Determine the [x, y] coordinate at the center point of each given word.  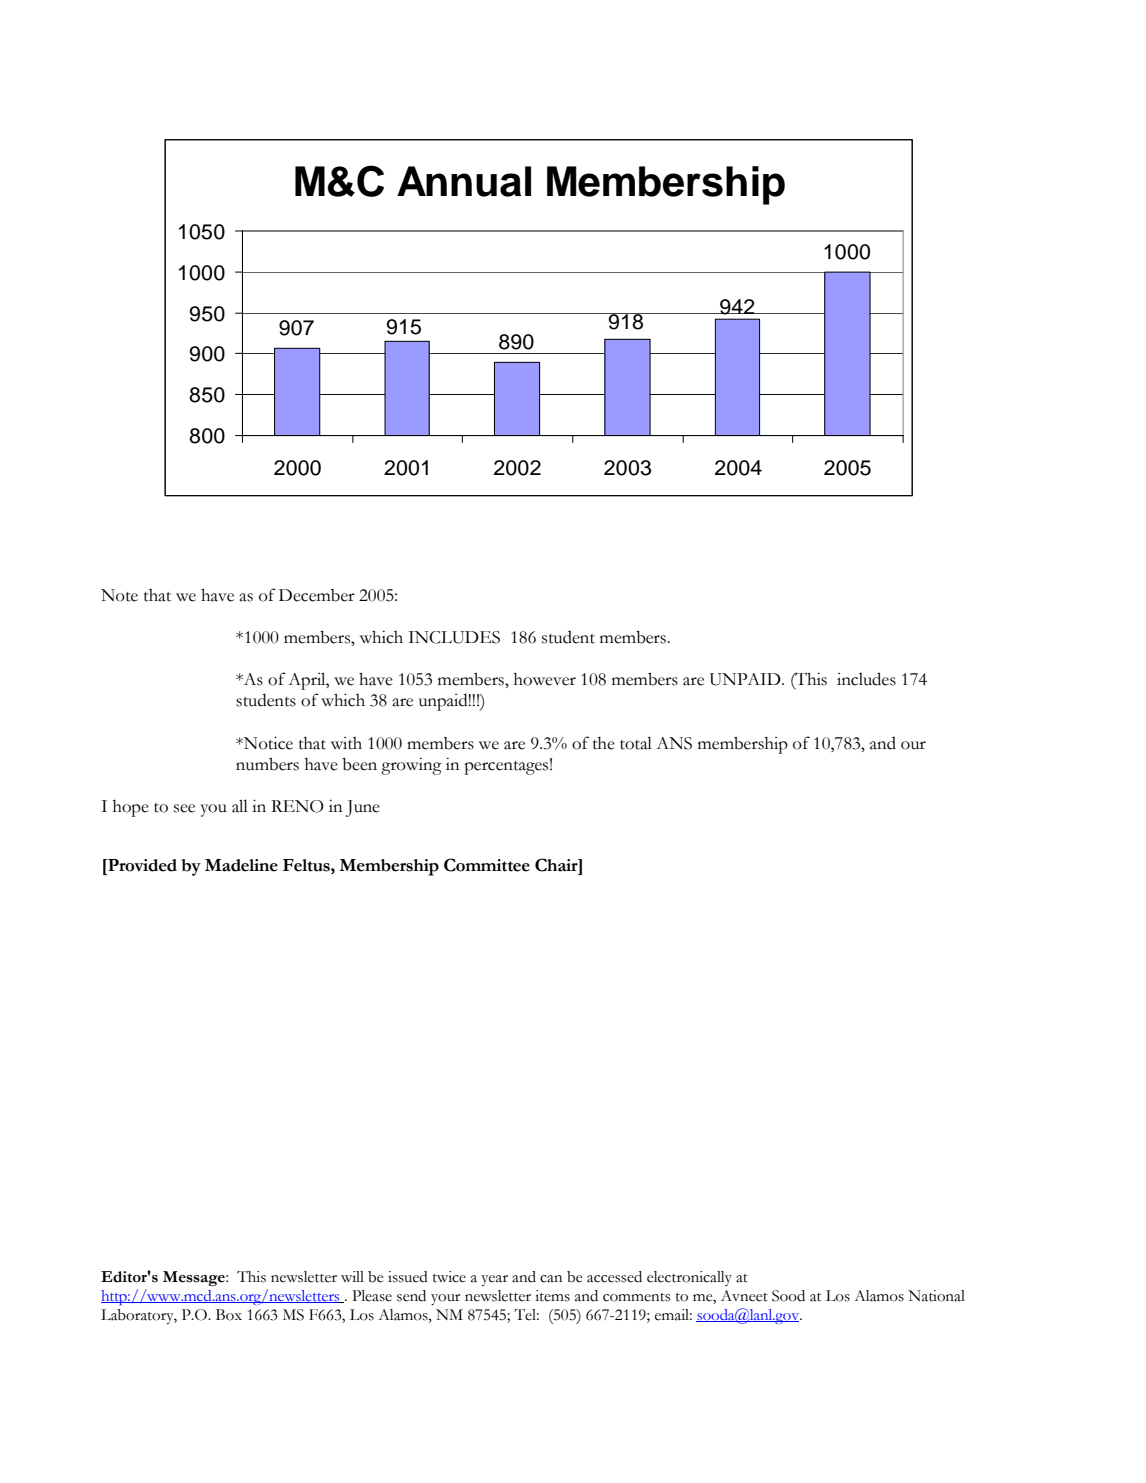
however [545, 679]
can [551, 1279]
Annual [464, 181]
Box [229, 1315]
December [317, 595]
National [936, 1296]
